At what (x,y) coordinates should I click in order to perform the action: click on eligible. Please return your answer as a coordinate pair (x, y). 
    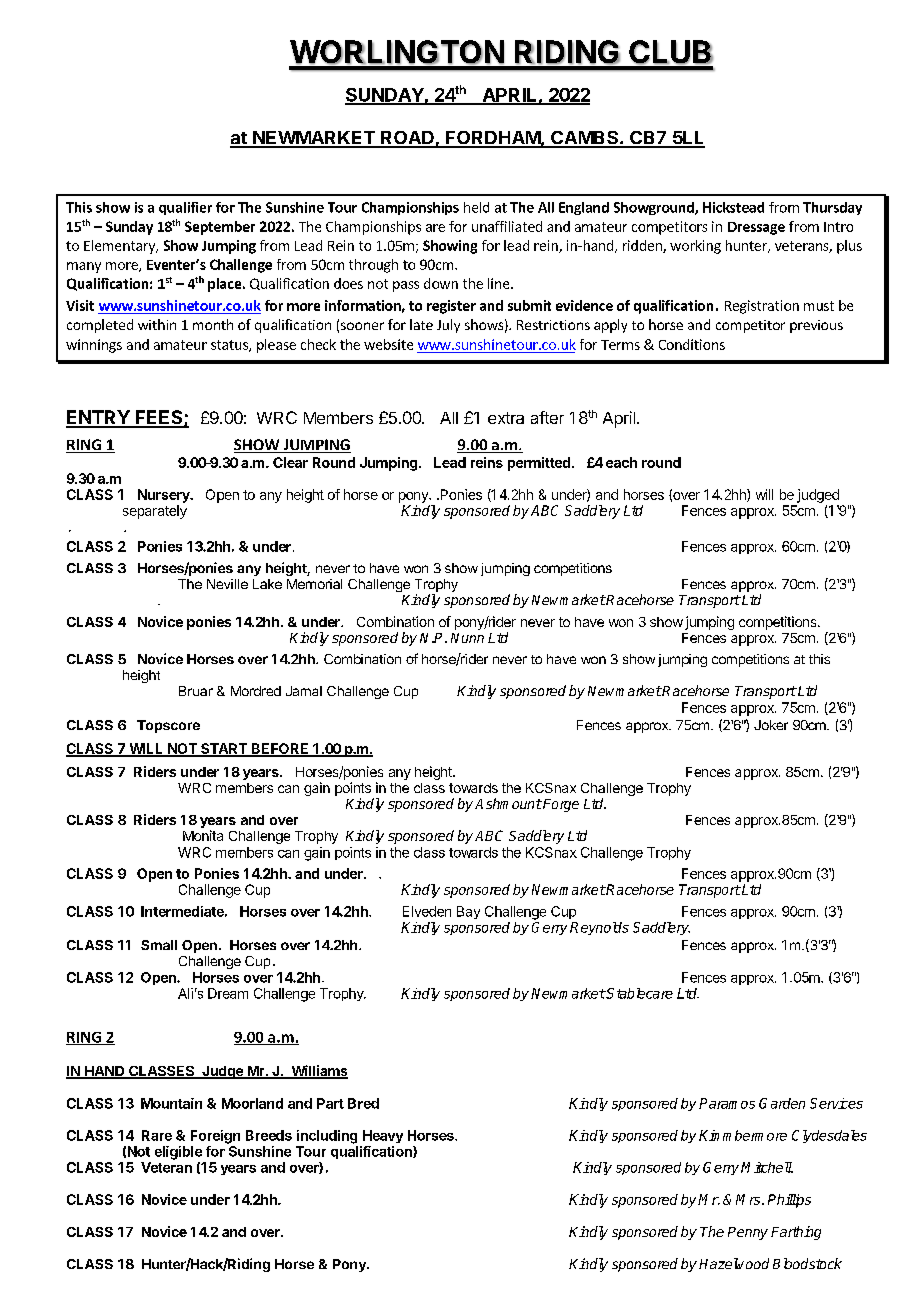
    Looking at the image, I should click on (178, 1153).
